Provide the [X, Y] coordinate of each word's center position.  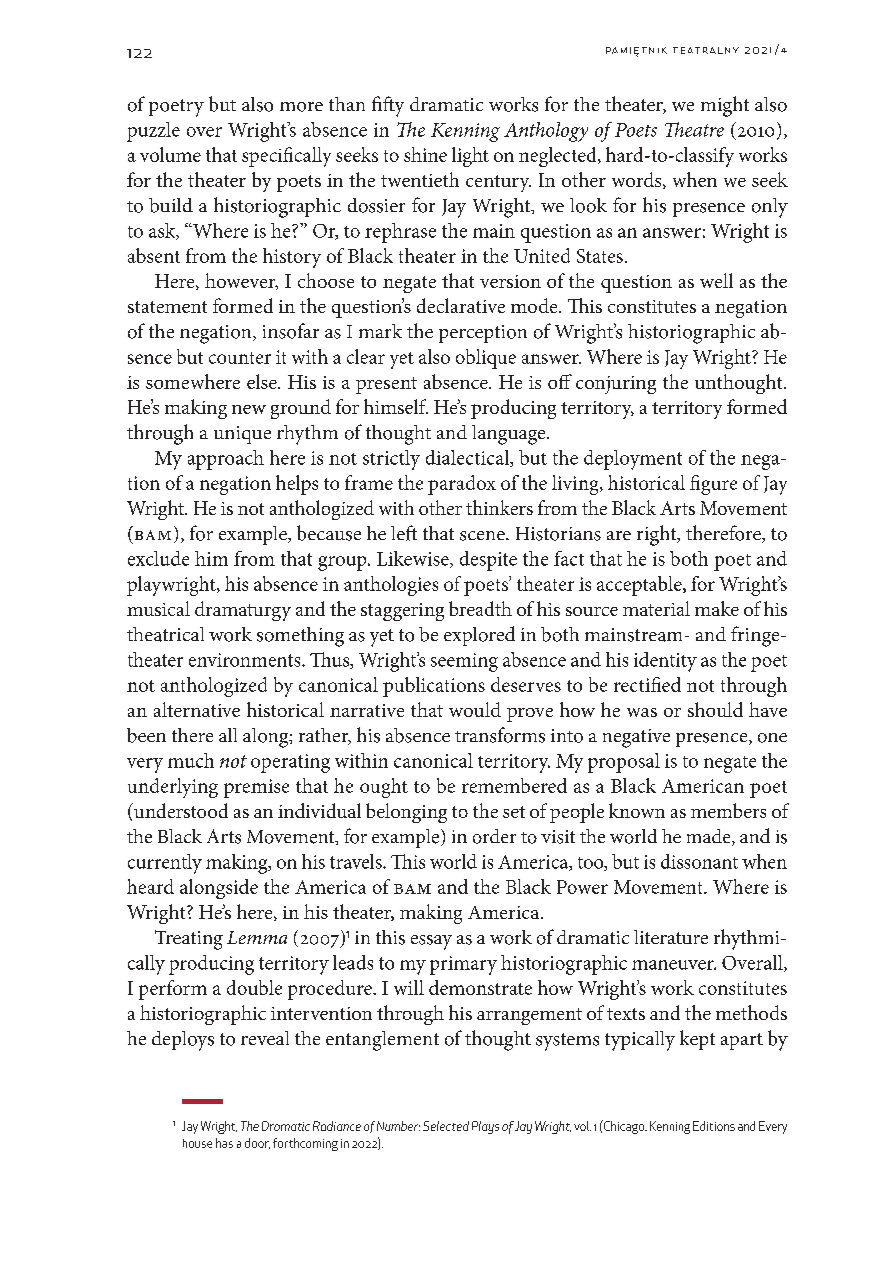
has [224, 1143]
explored [479, 636]
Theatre [694, 129]
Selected [446, 1126]
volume [170, 154]
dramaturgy [243, 611]
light [470, 157]
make [717, 608]
